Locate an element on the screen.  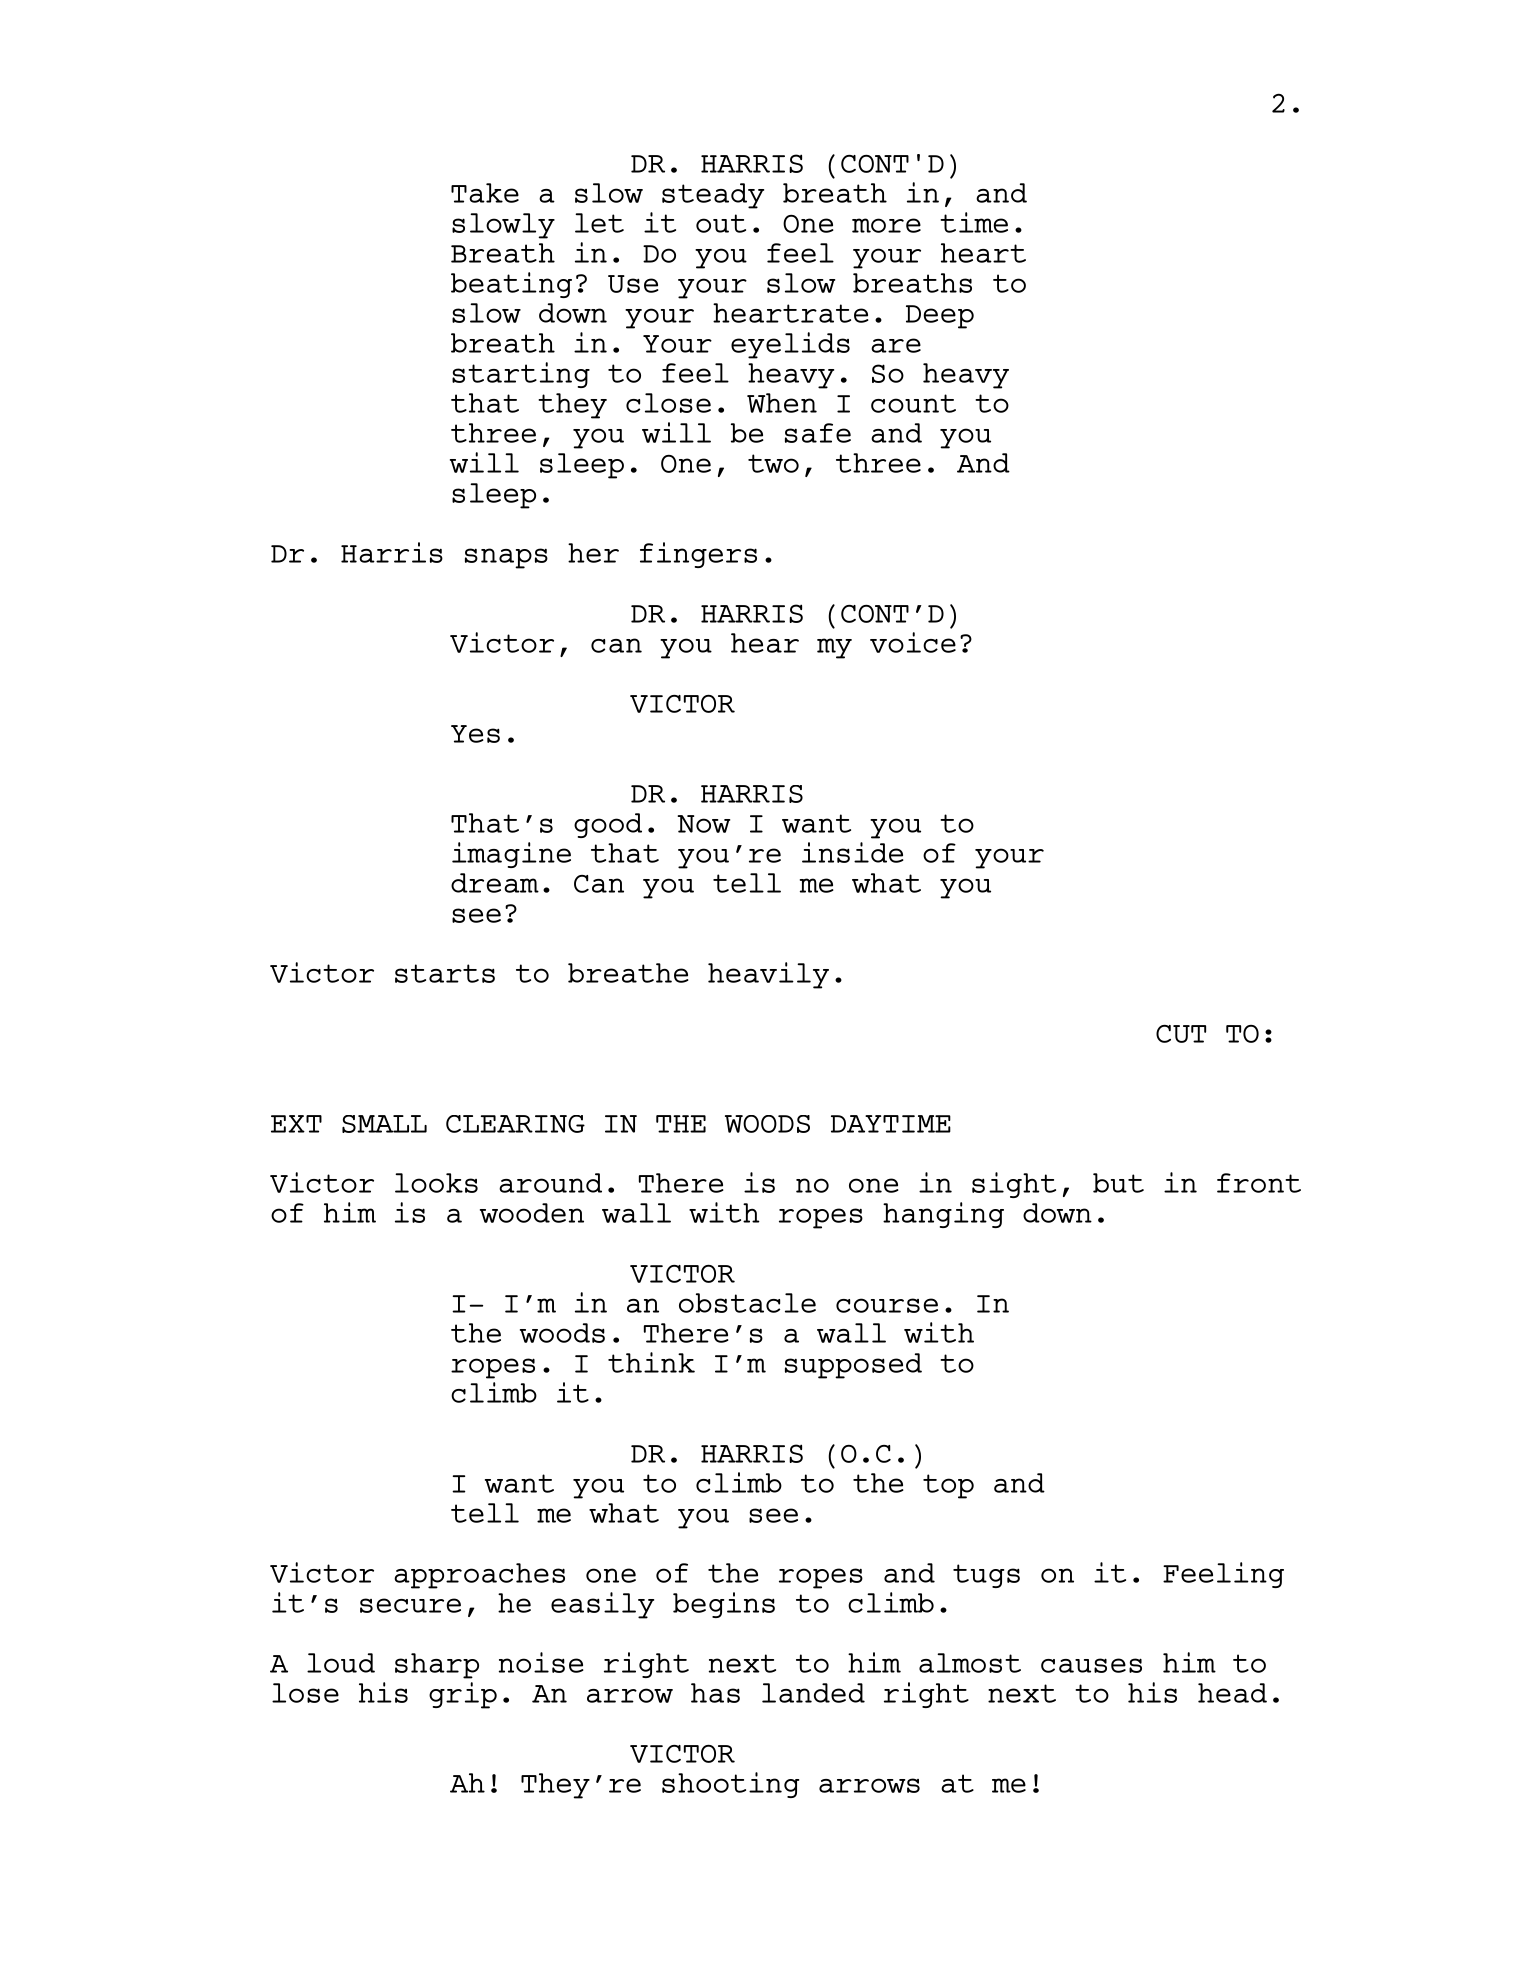
grip is located at coordinates (463, 1695).
